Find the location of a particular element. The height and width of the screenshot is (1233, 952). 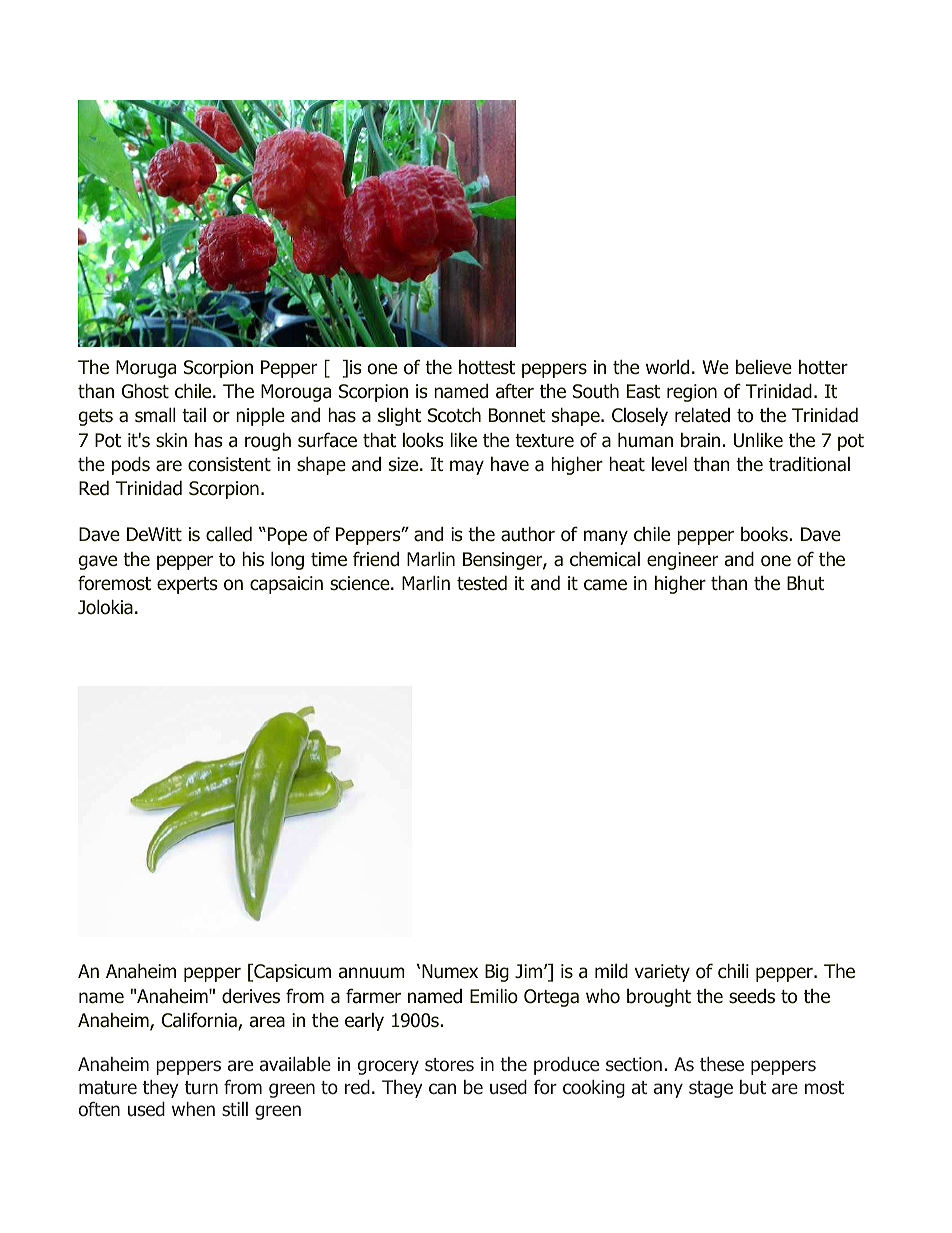

experts is located at coordinates (187, 585).
